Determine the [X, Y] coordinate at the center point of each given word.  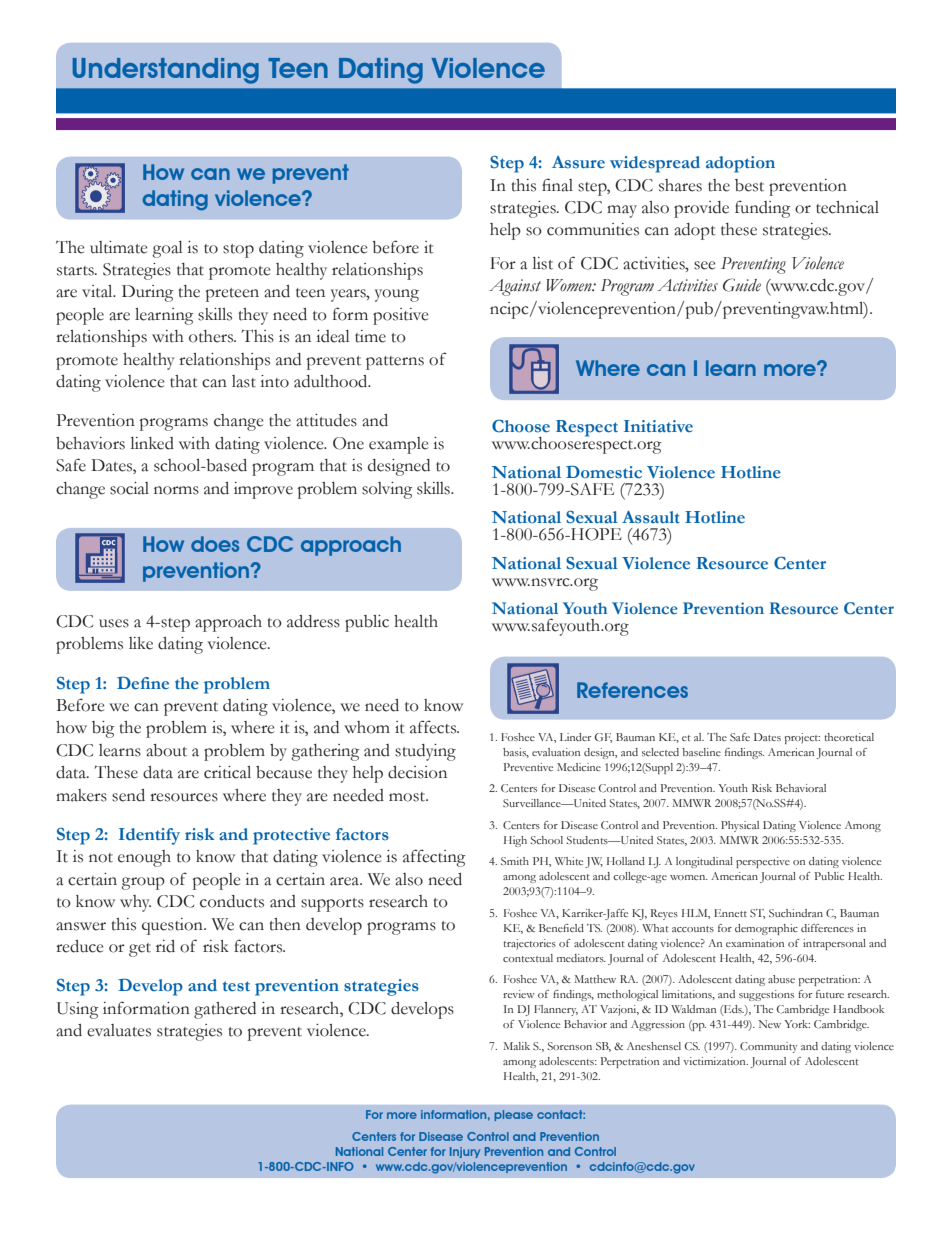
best [749, 185]
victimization [715, 1061]
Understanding [166, 71]
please [513, 1115]
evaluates [119, 1030]
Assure [578, 162]
